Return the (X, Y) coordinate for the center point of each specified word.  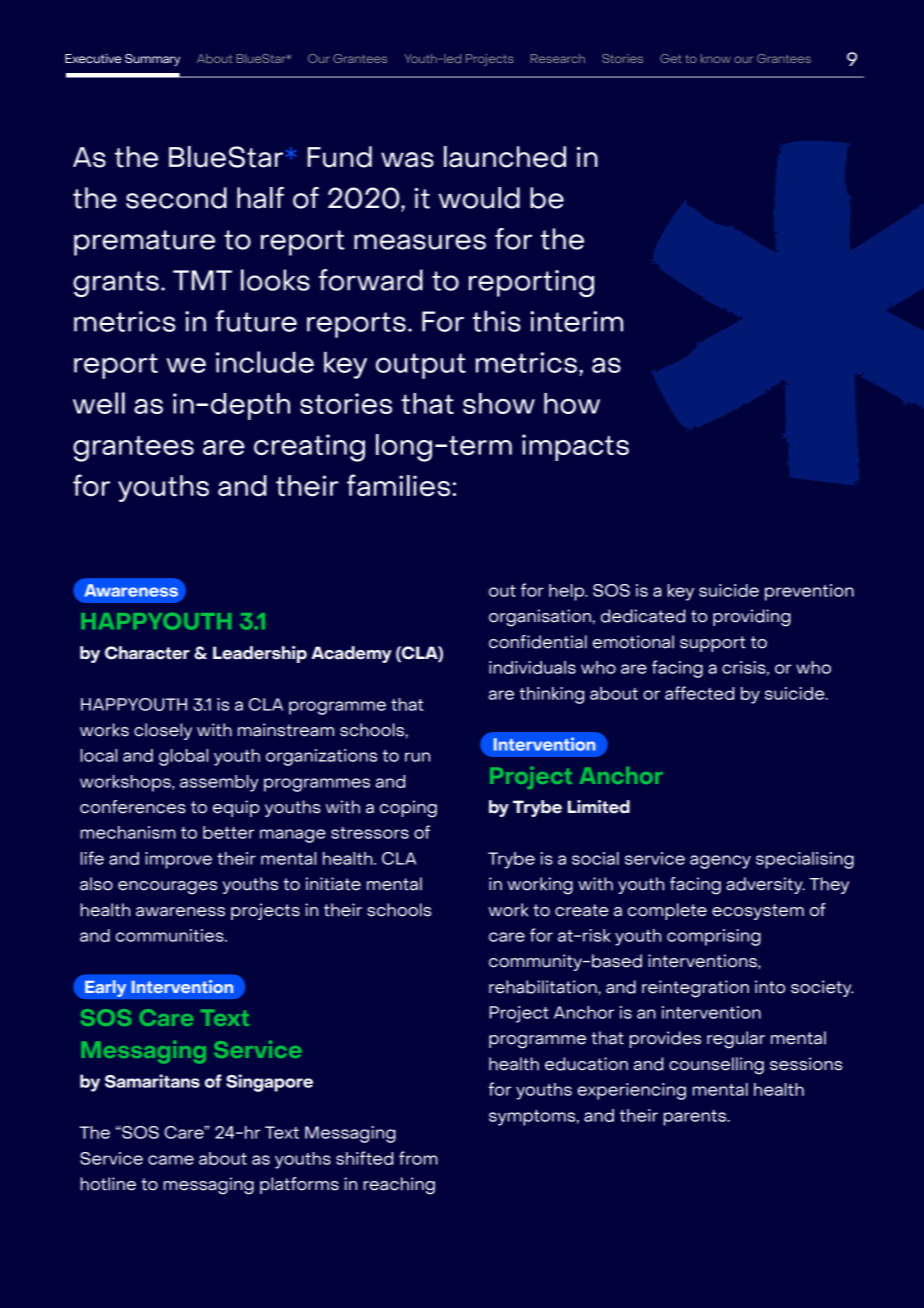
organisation (540, 618)
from (418, 1158)
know (716, 58)
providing (752, 618)
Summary (152, 60)
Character (147, 653)
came (171, 1160)
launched (505, 157)
